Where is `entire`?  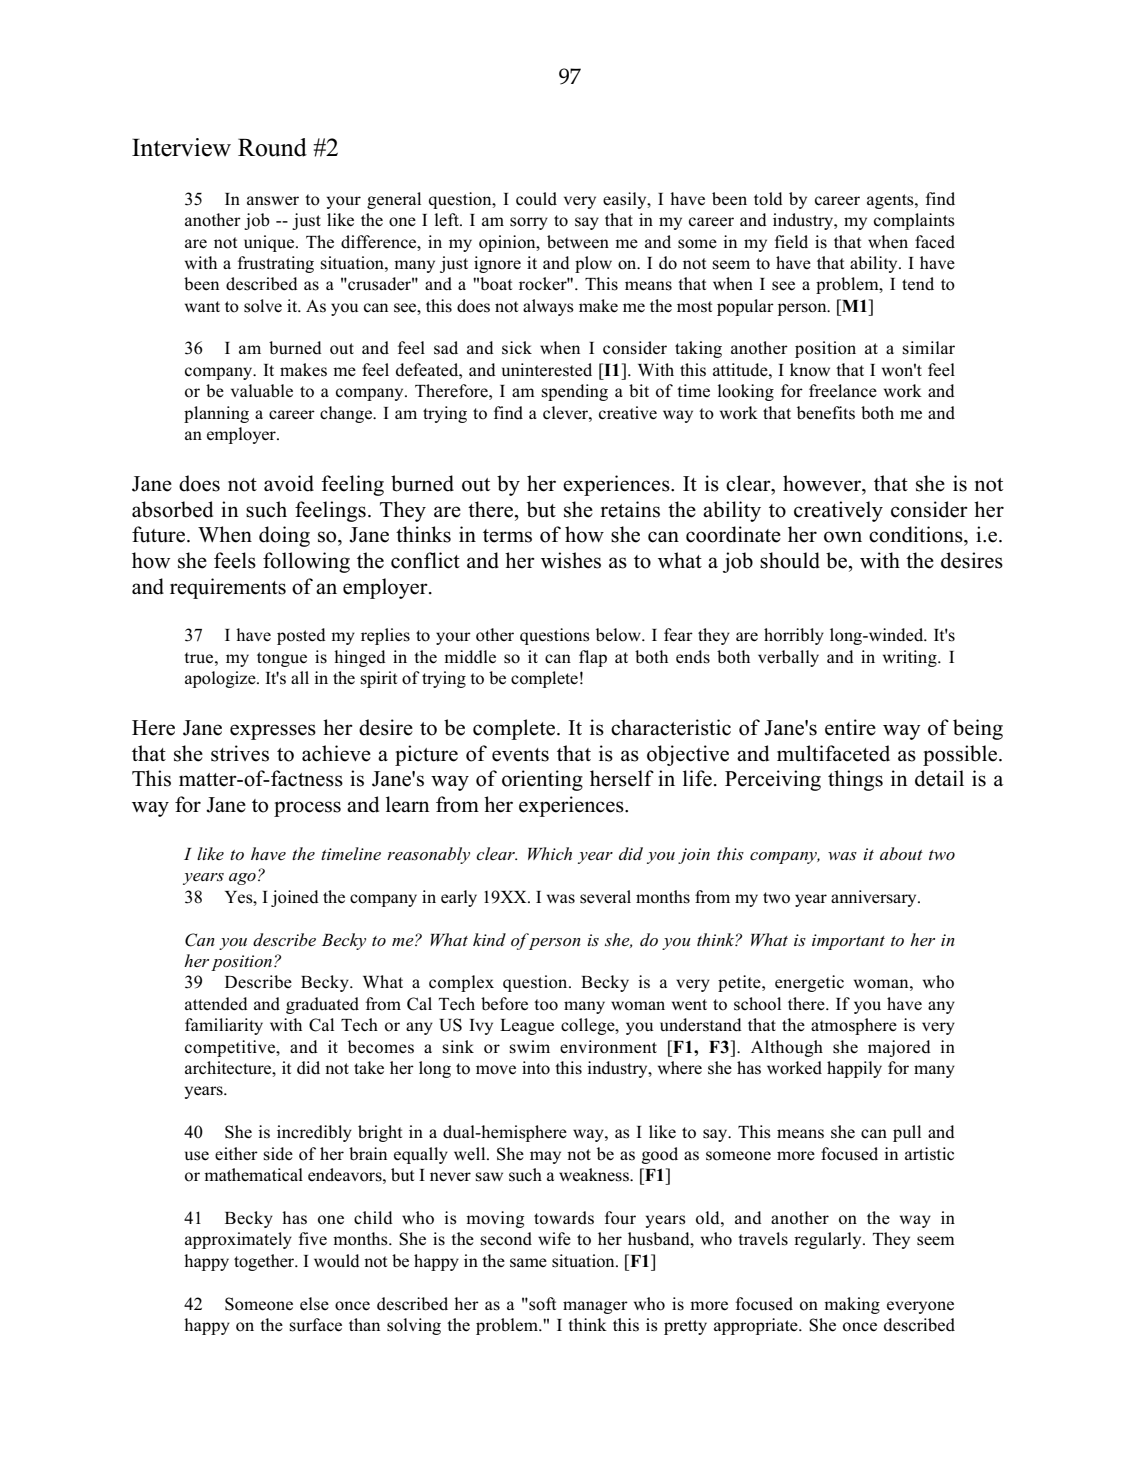
entire is located at coordinates (850, 727).
